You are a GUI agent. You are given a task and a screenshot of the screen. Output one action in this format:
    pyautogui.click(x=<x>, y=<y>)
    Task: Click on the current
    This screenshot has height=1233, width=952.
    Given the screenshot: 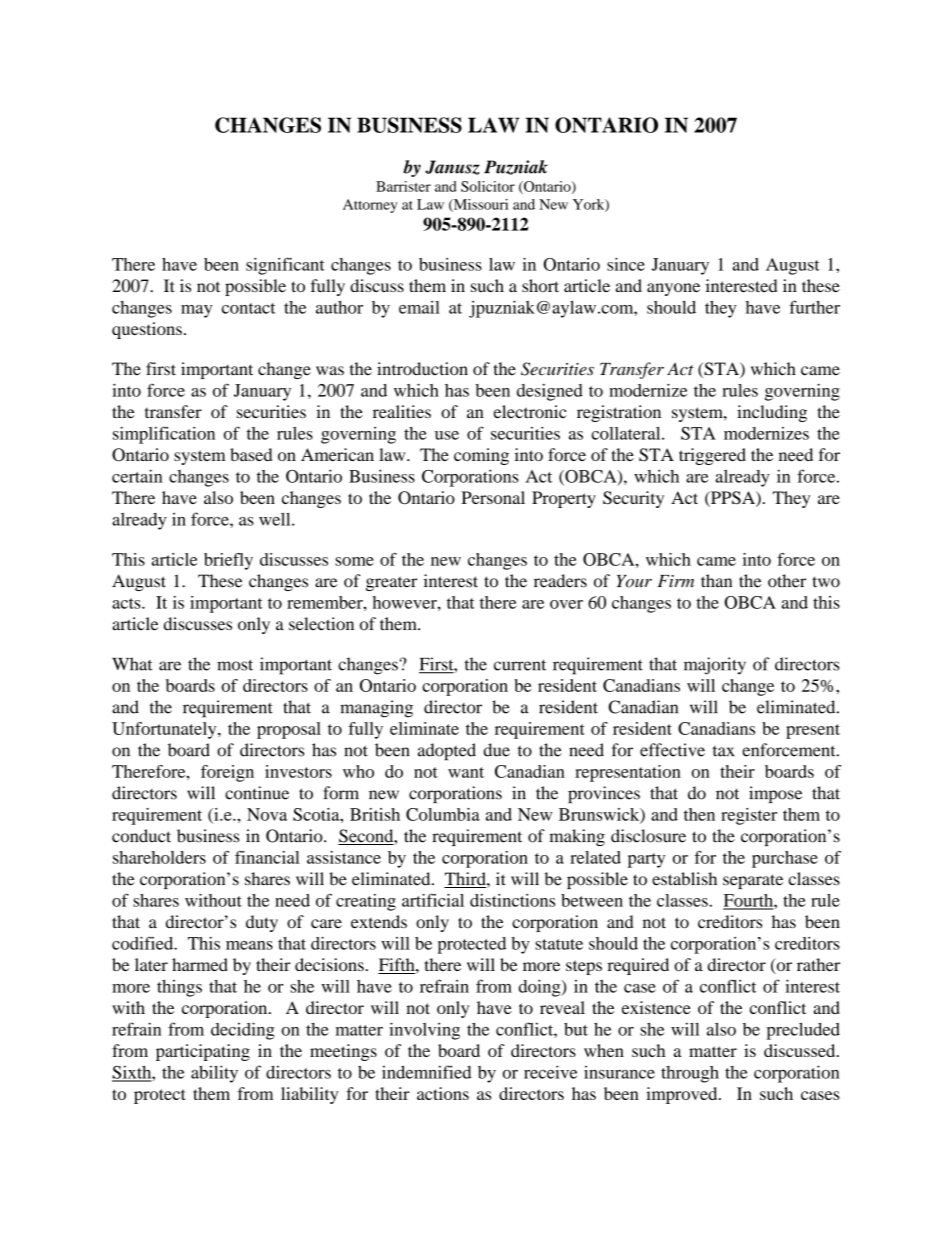 What is the action you would take?
    pyautogui.click(x=520, y=665)
